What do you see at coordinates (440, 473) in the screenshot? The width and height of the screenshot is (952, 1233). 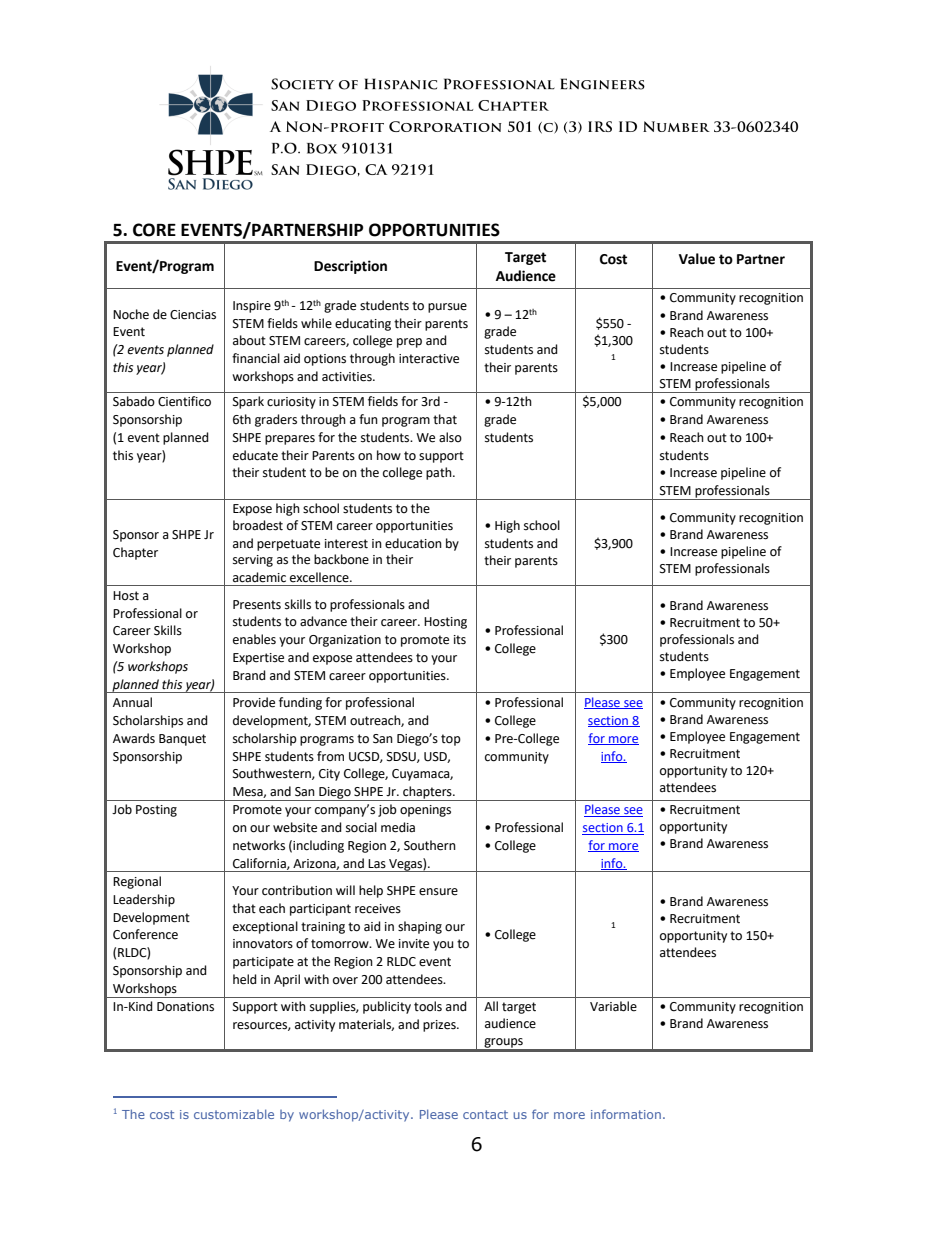 I see `path` at bounding box center [440, 473].
